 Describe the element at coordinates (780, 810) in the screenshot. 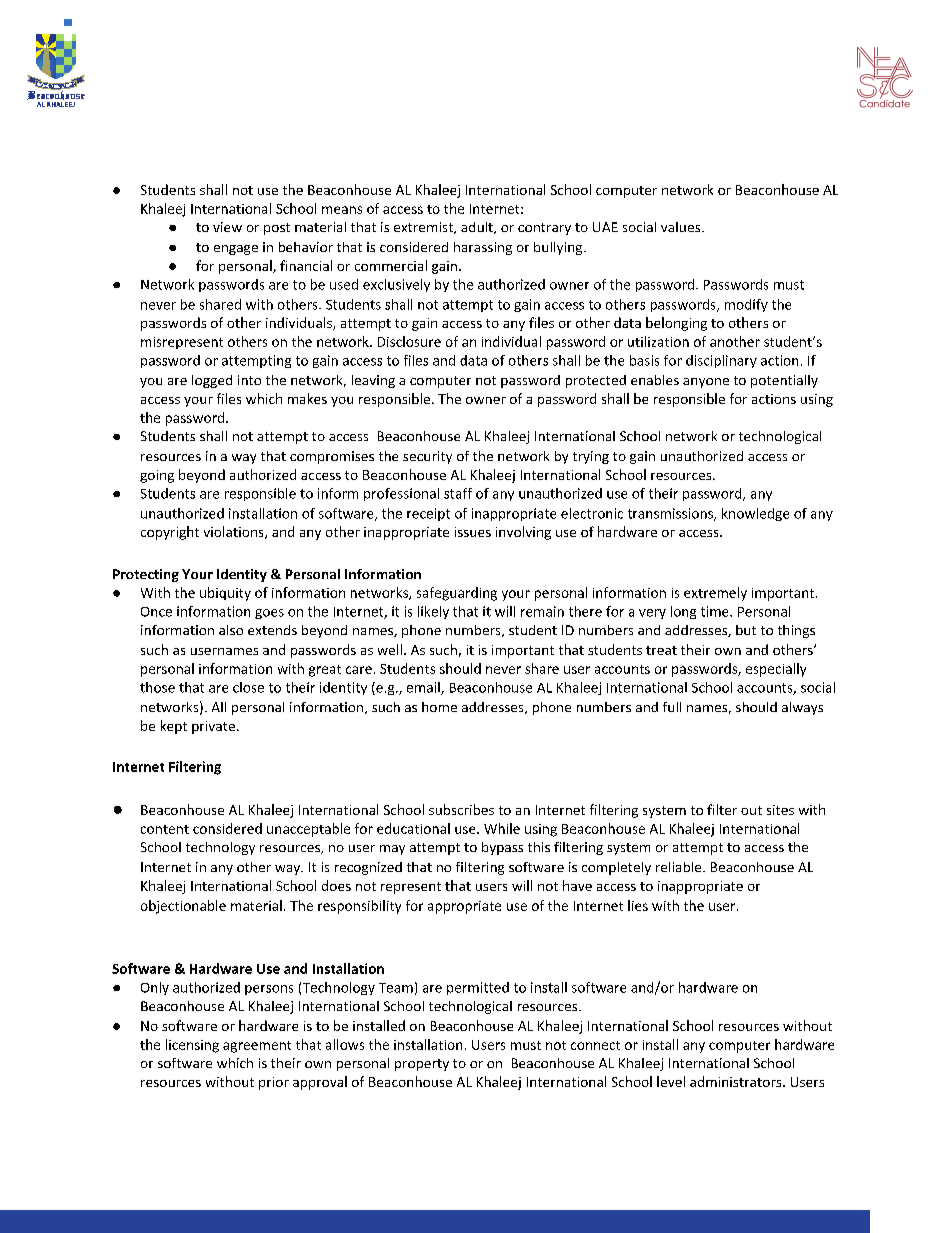

I see `sites` at that location.
